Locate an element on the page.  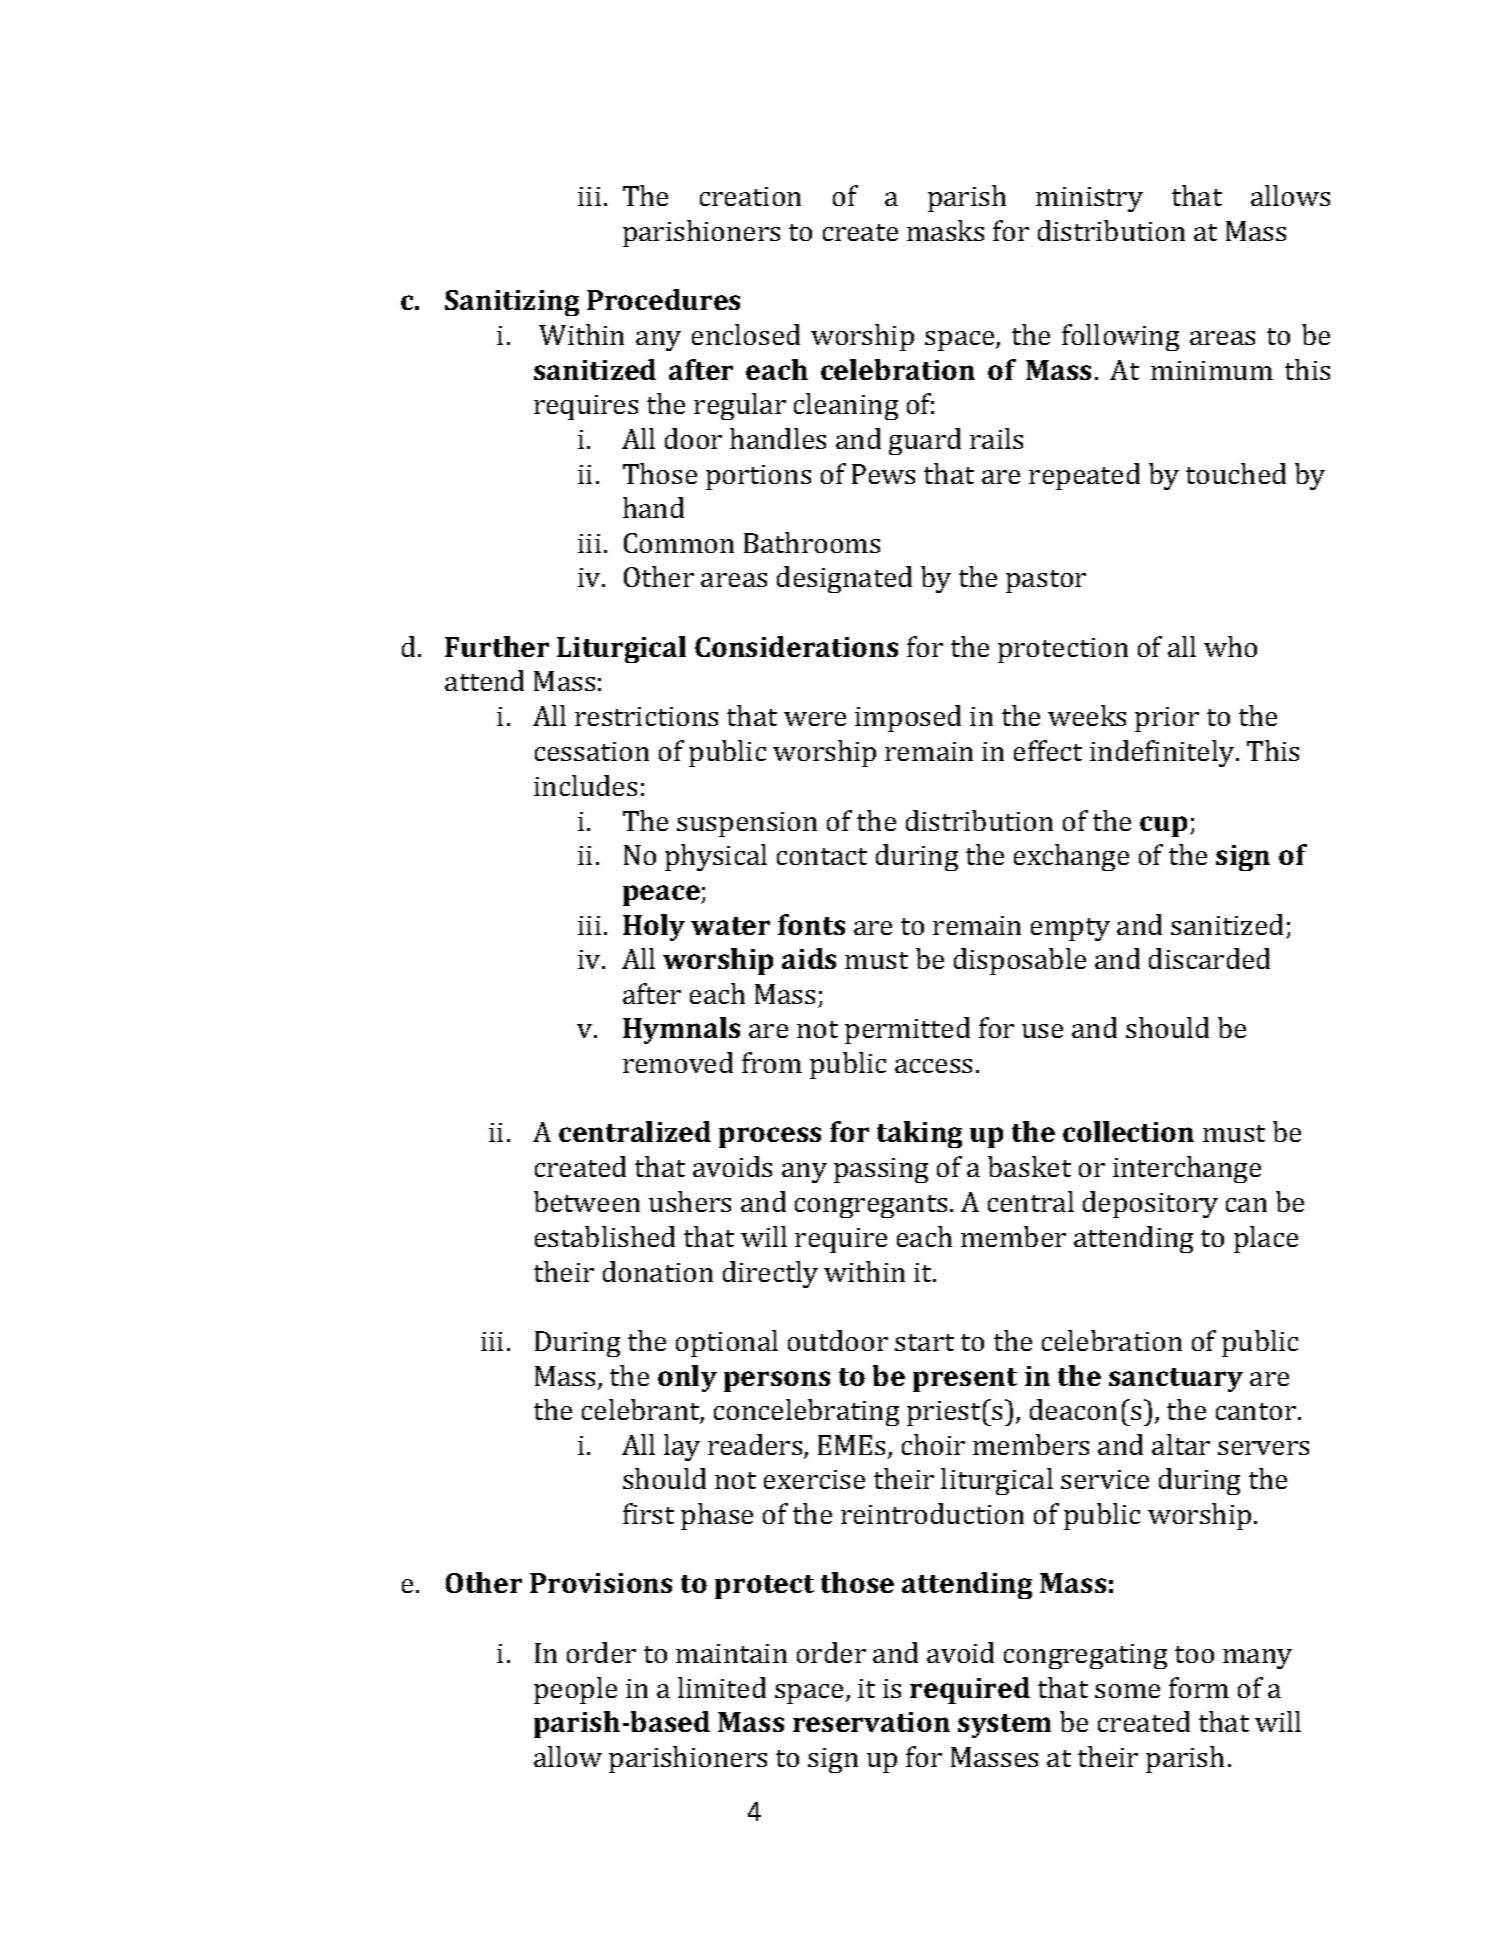
donation is located at coordinates (658, 1271).
